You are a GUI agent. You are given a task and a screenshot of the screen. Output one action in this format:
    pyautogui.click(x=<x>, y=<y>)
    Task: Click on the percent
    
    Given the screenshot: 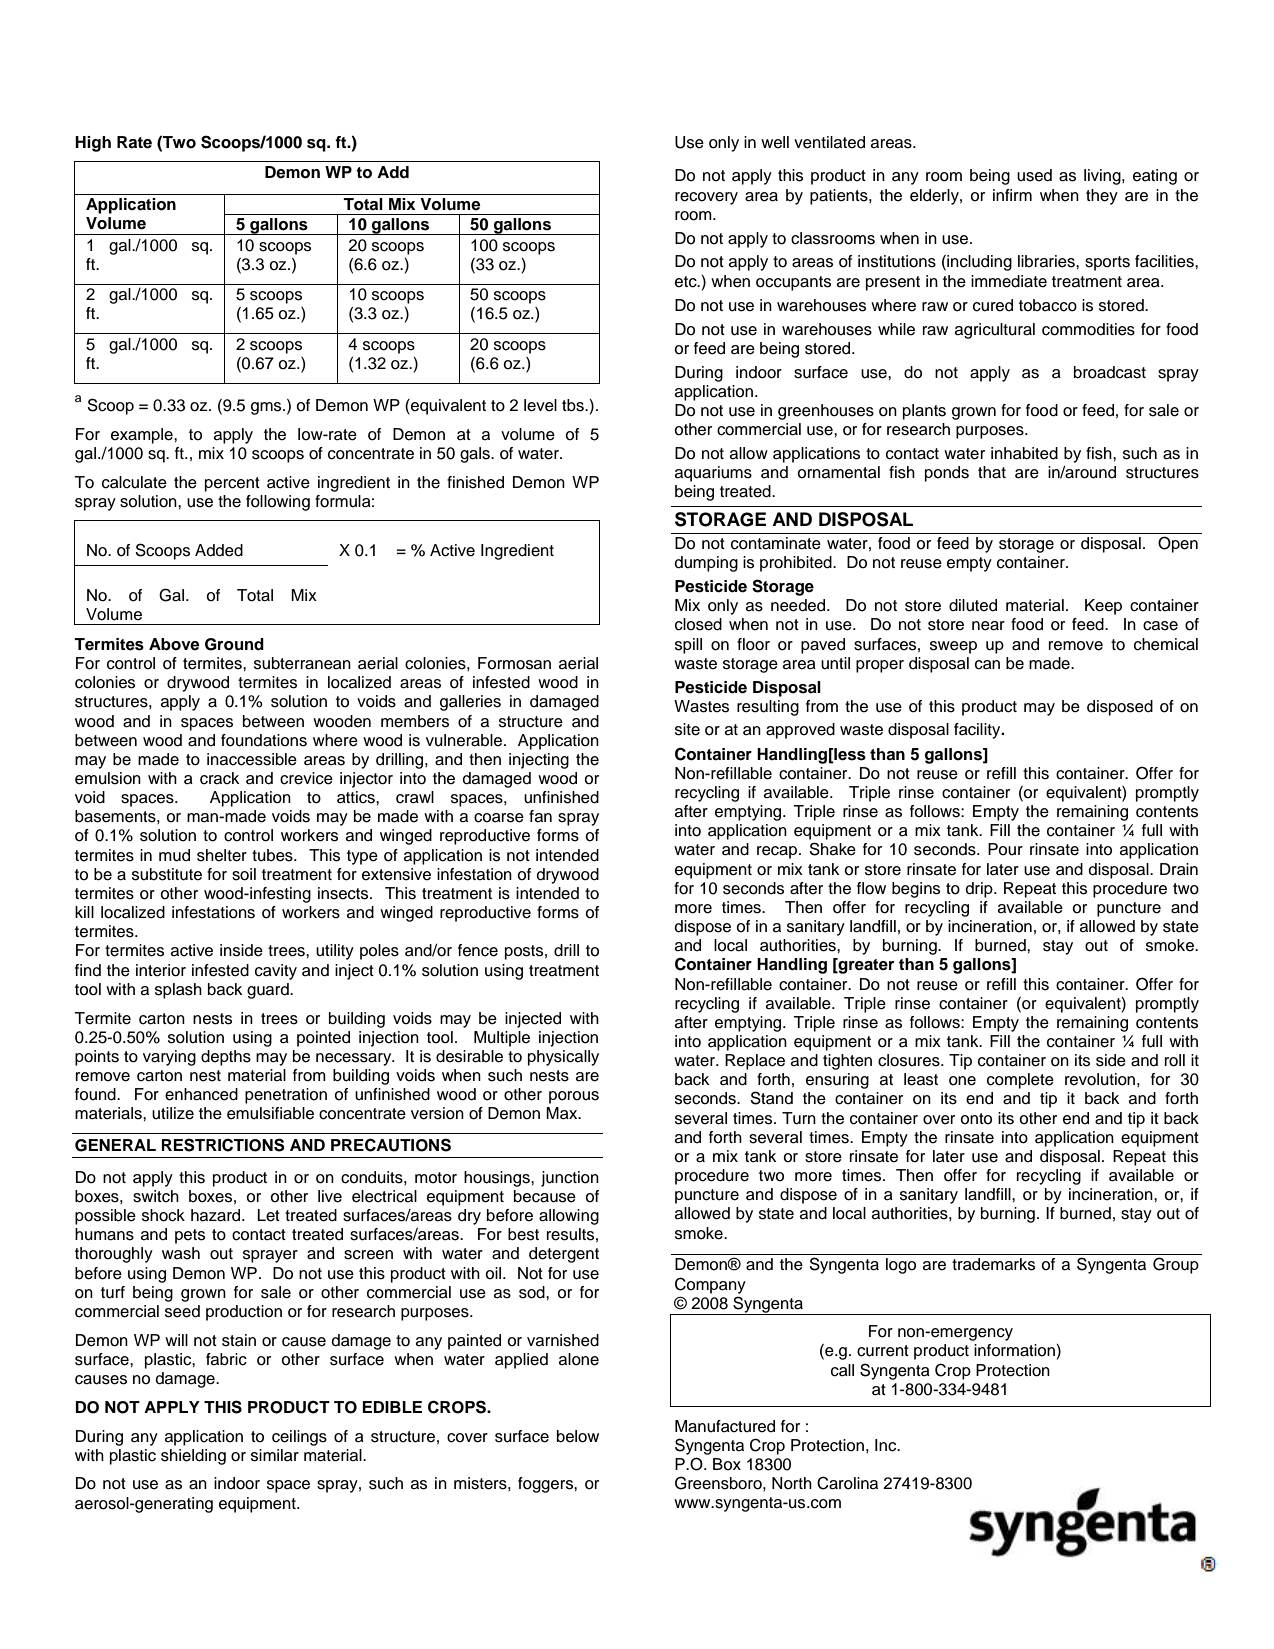 What is the action you would take?
    pyautogui.click(x=232, y=484)
